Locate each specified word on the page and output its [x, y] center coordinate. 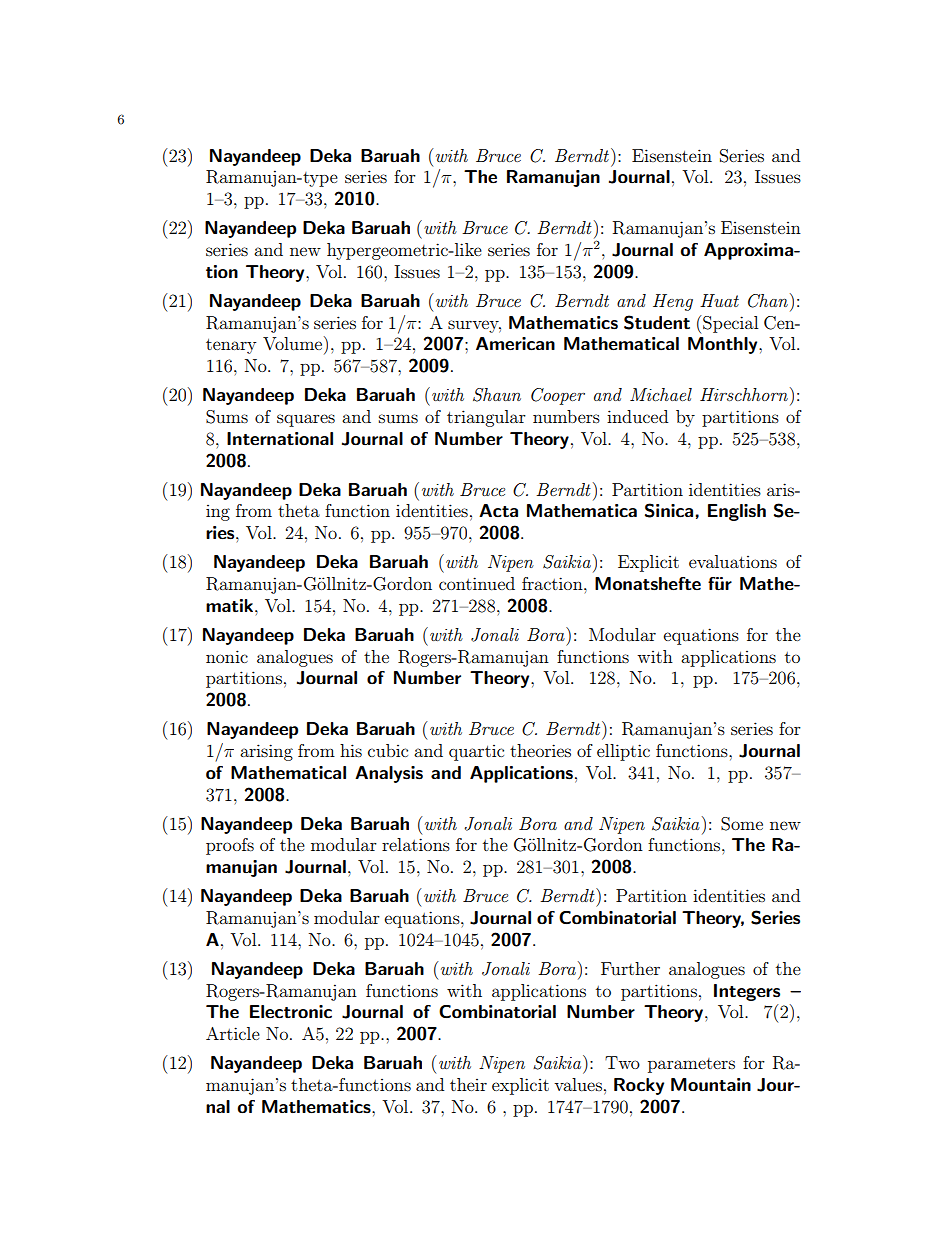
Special [730, 324]
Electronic [291, 1012]
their [468, 1084]
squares [306, 420]
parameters [691, 1065]
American [515, 344]
